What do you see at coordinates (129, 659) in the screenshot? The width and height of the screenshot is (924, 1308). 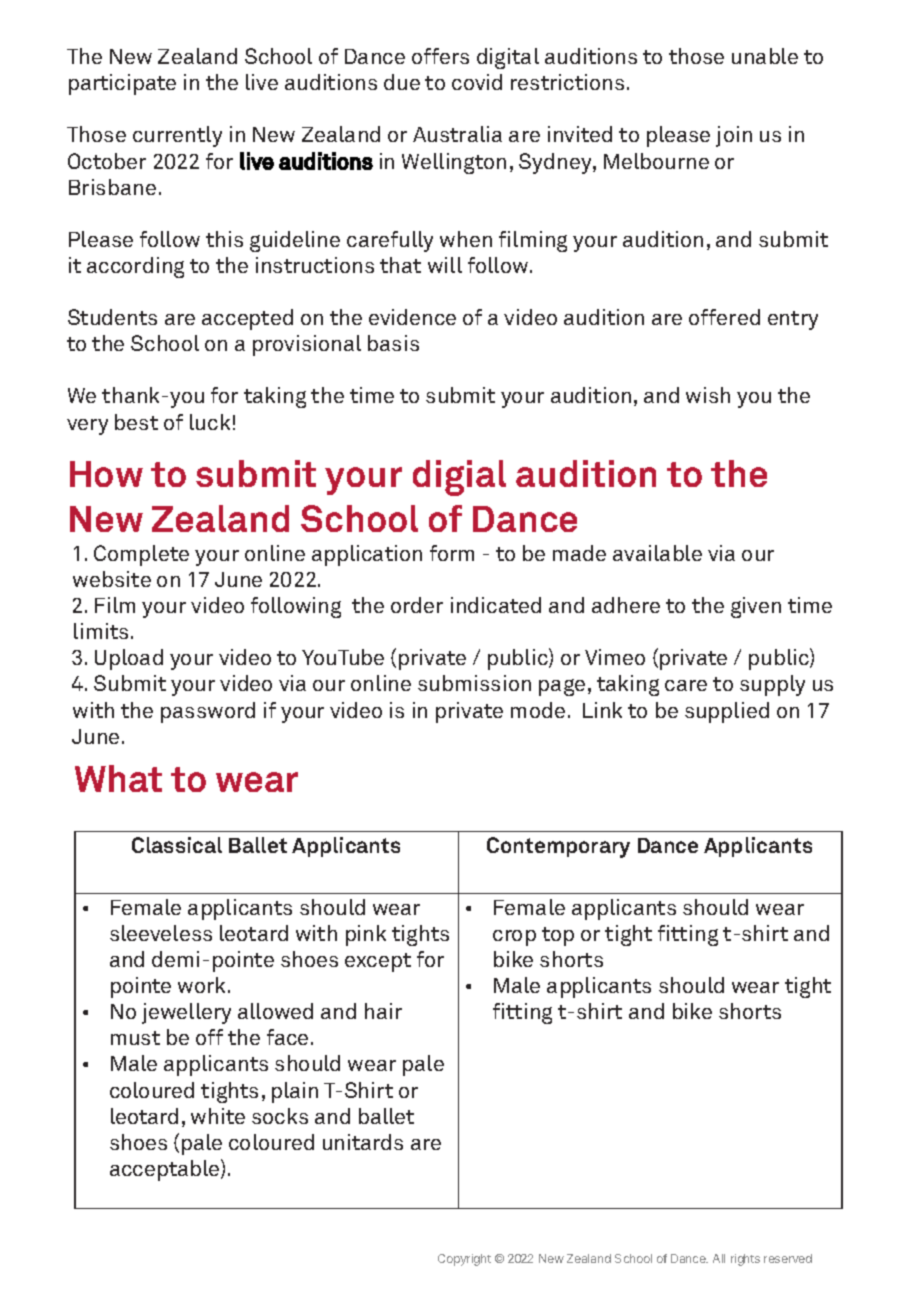 I see `Upload` at bounding box center [129, 659].
